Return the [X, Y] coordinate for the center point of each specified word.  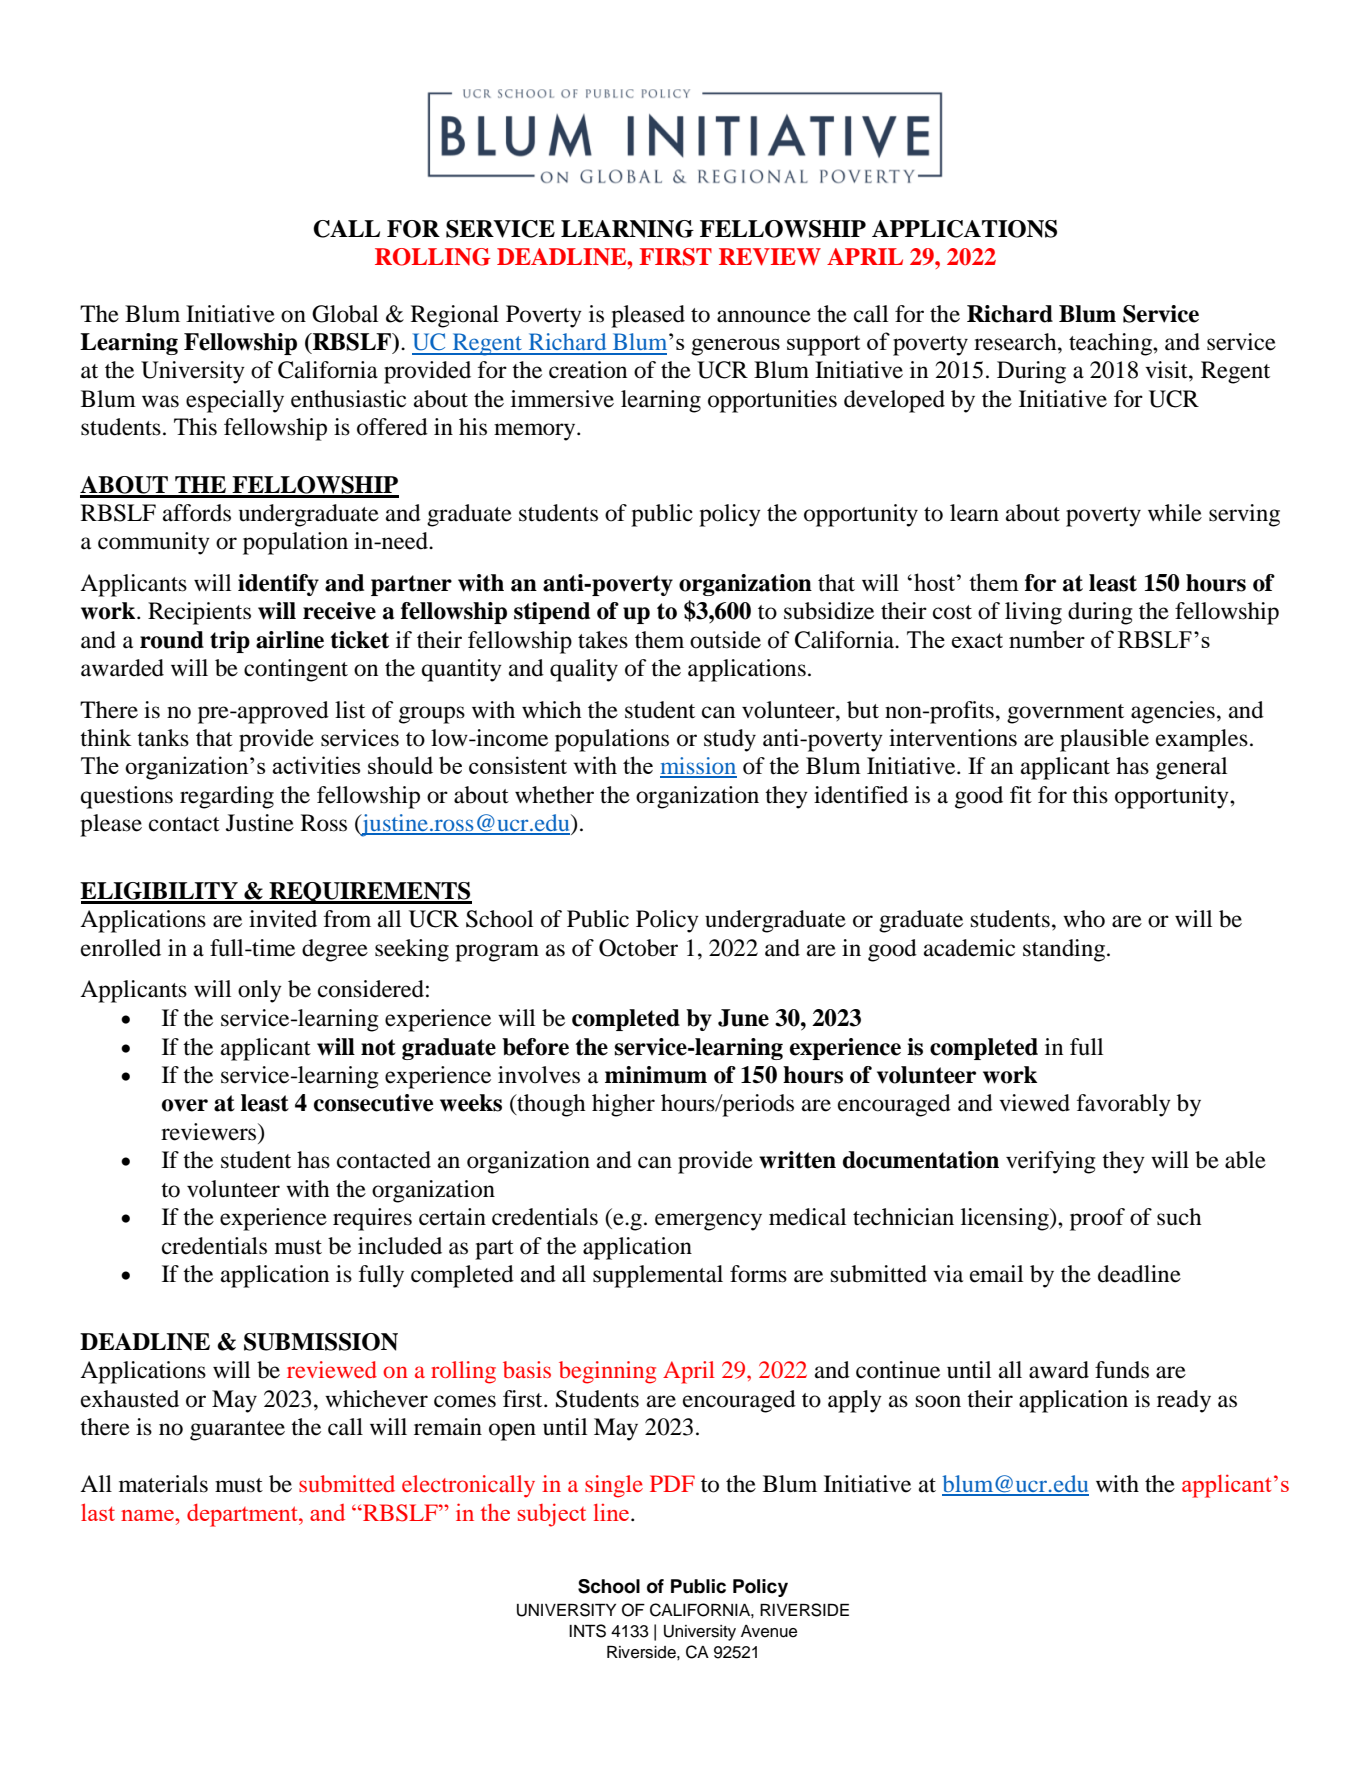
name [148, 1515]
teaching [1111, 344]
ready [1184, 1401]
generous [735, 347]
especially [235, 401]
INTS [587, 1631]
